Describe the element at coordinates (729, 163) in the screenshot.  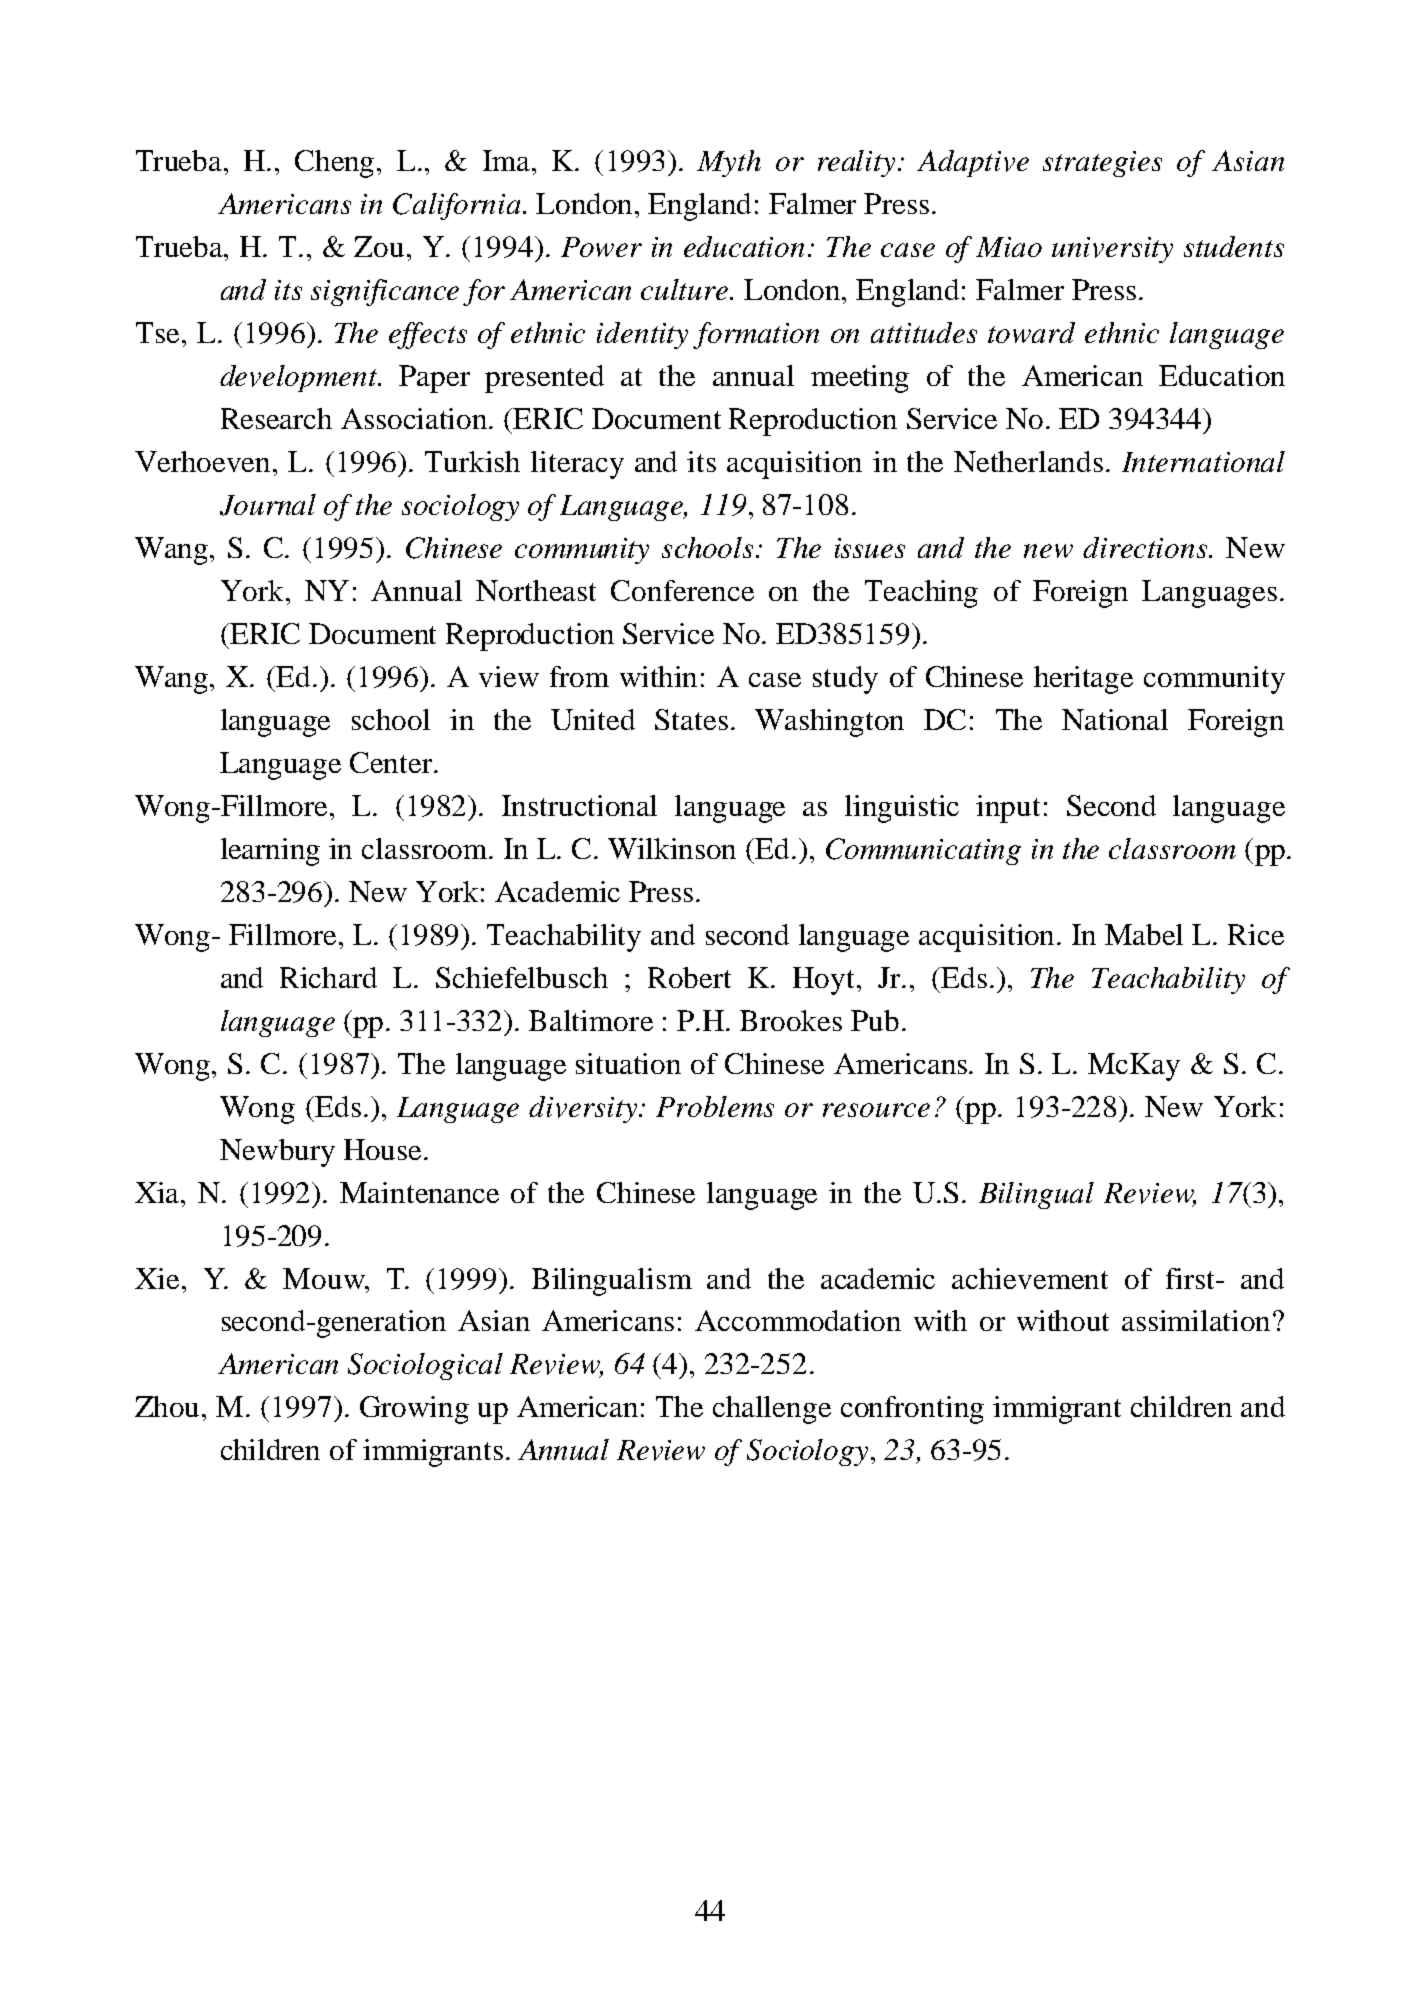
I see `Myth` at that location.
